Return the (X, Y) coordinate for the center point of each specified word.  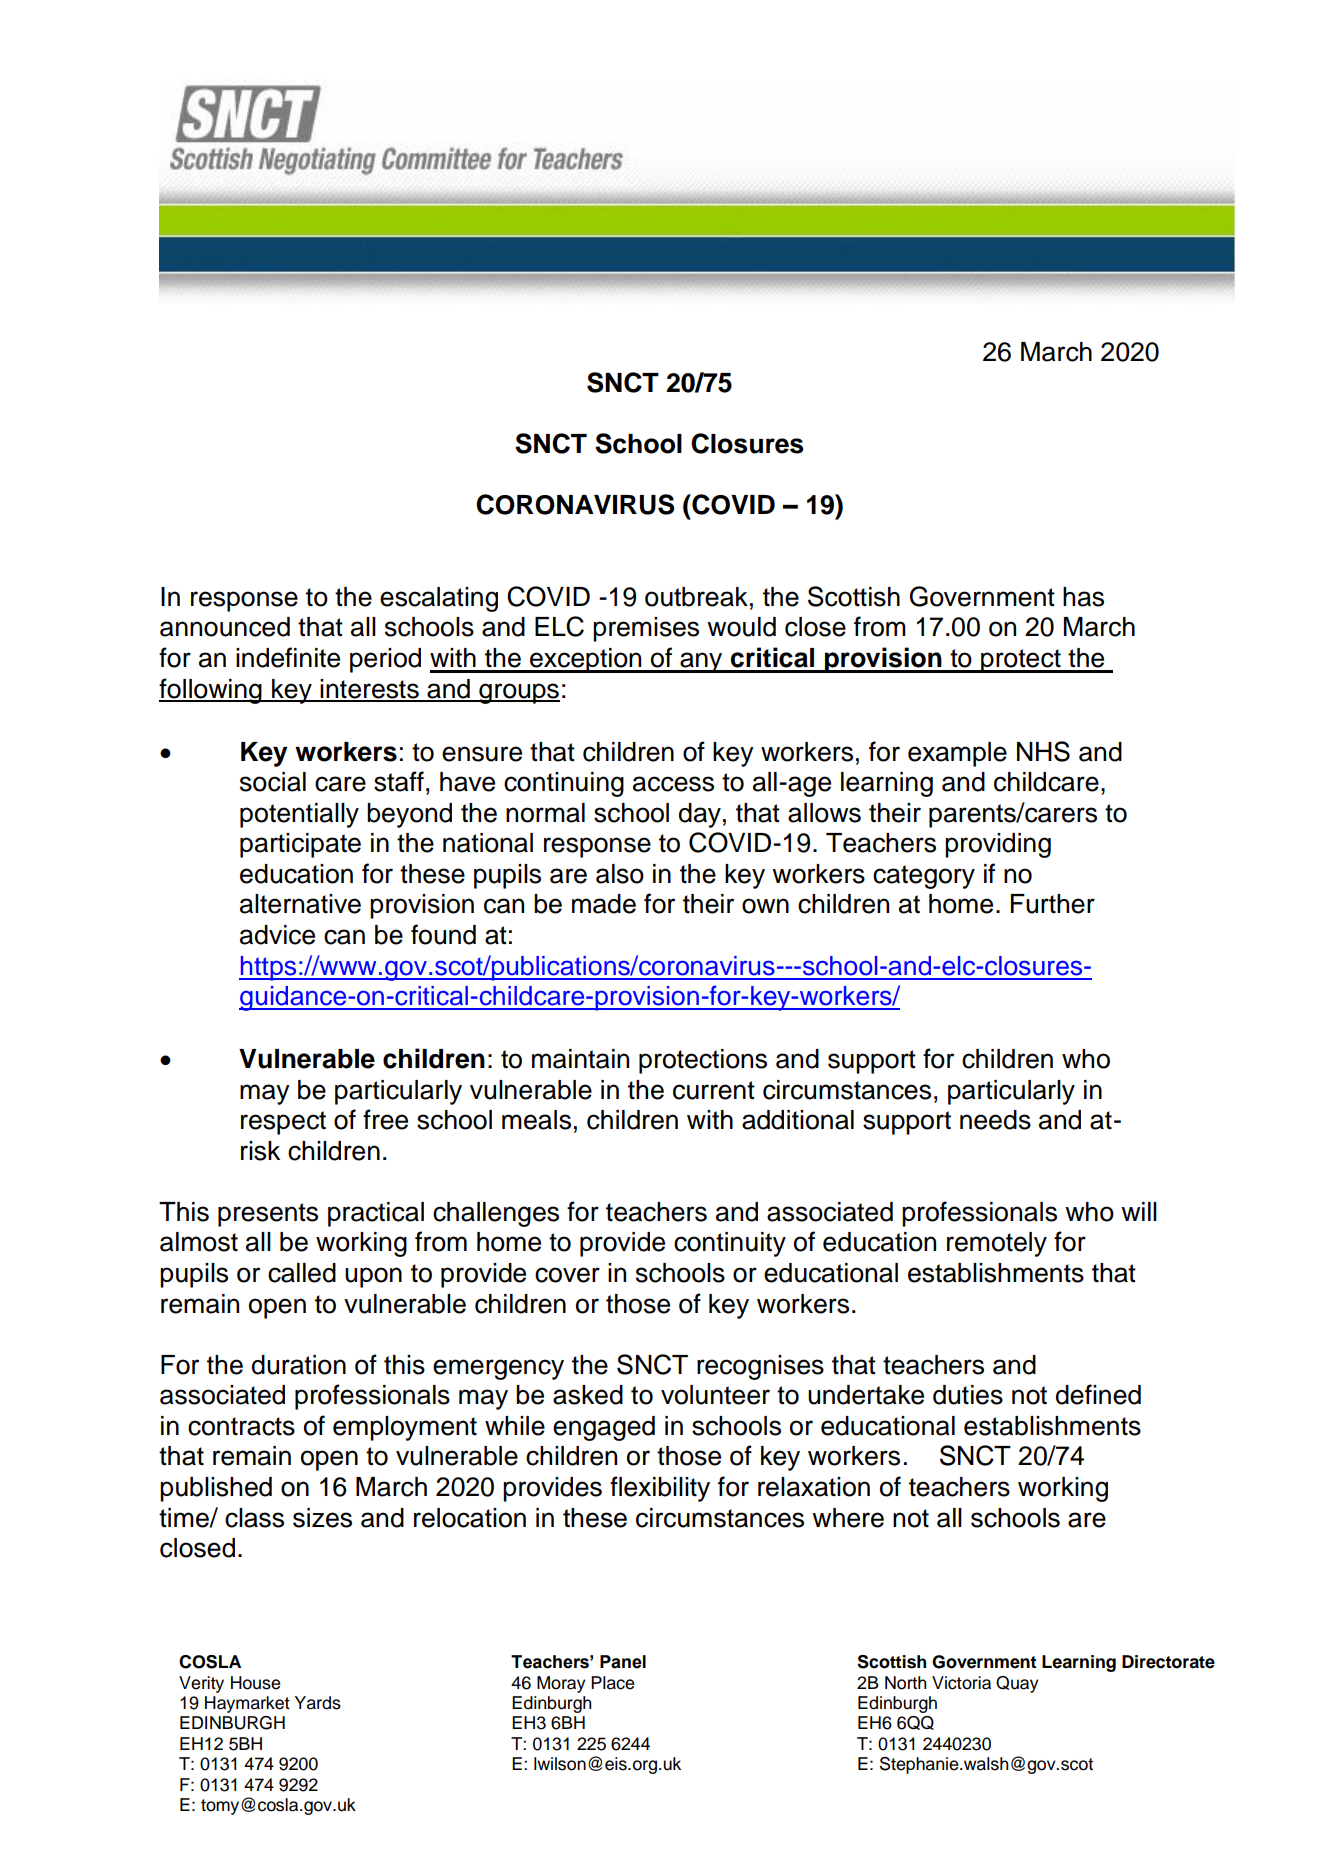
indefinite (288, 657)
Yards (317, 1703)
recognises (760, 1367)
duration (299, 1365)
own (765, 906)
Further (1053, 904)
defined (1098, 1394)
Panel (623, 1662)
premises (646, 629)
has (1083, 597)
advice (277, 935)
